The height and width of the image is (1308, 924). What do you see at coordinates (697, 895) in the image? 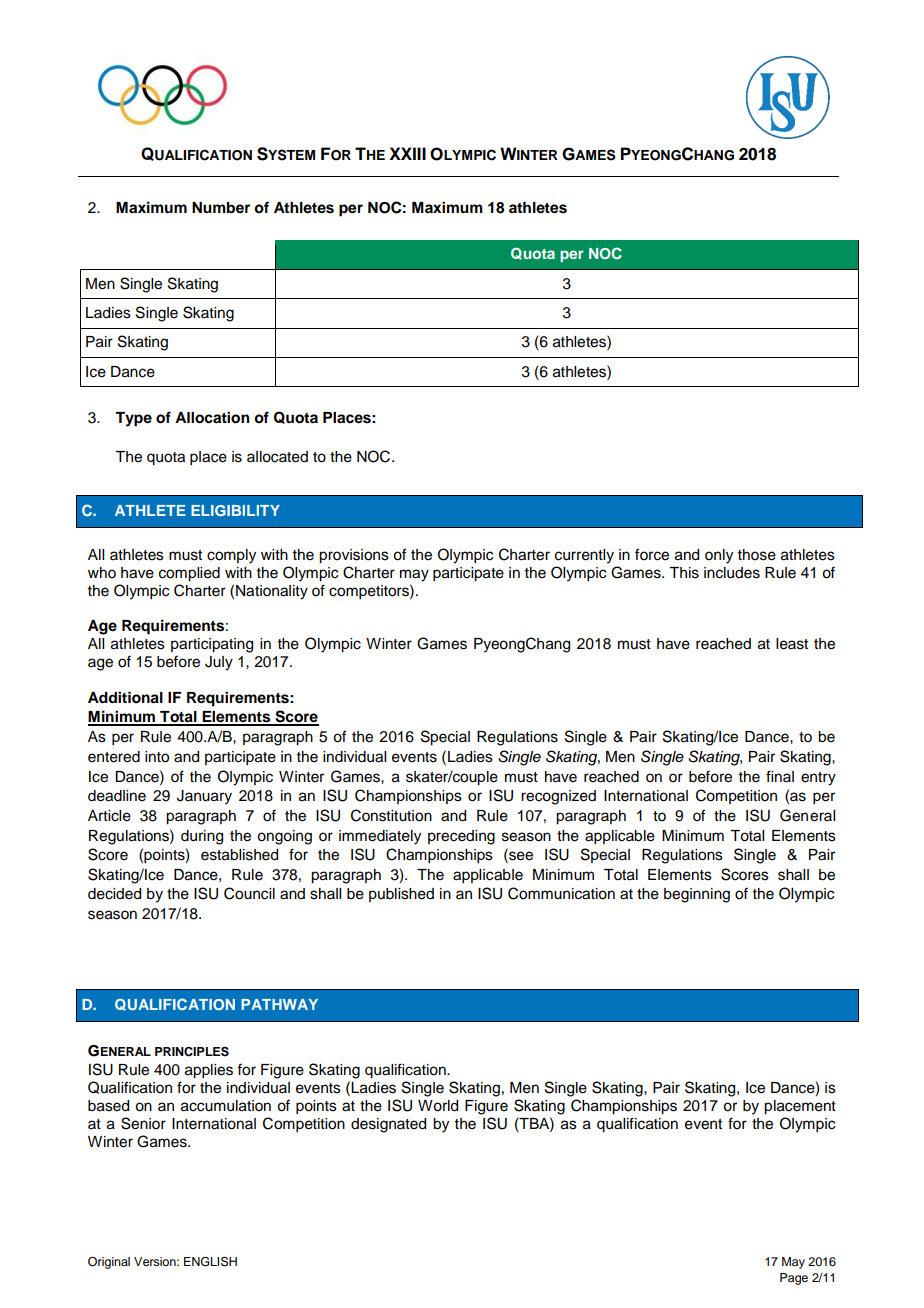
I see `beginning` at bounding box center [697, 895].
